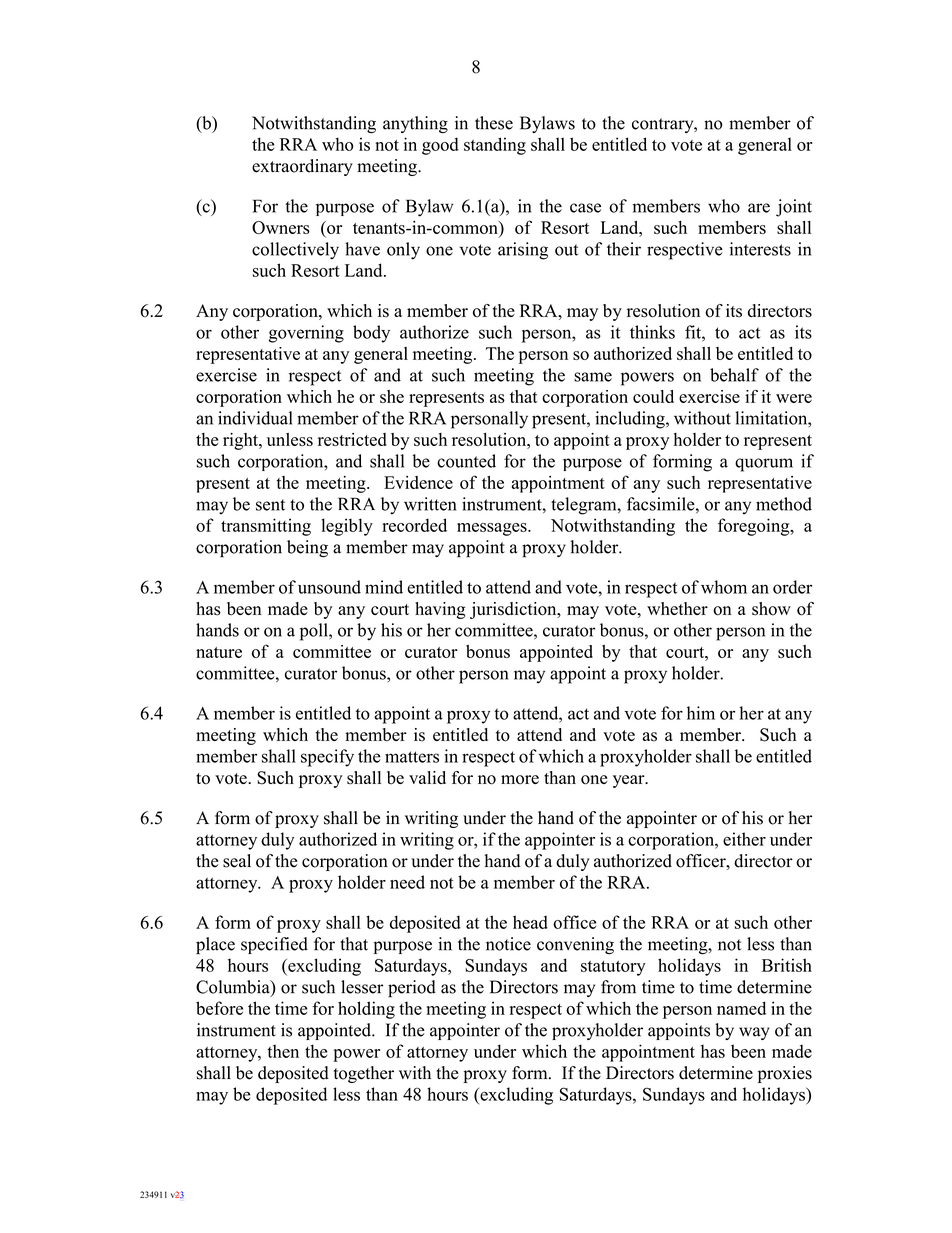 Image resolution: width=952 pixels, height=1233 pixels. I want to click on unsound, so click(329, 587).
